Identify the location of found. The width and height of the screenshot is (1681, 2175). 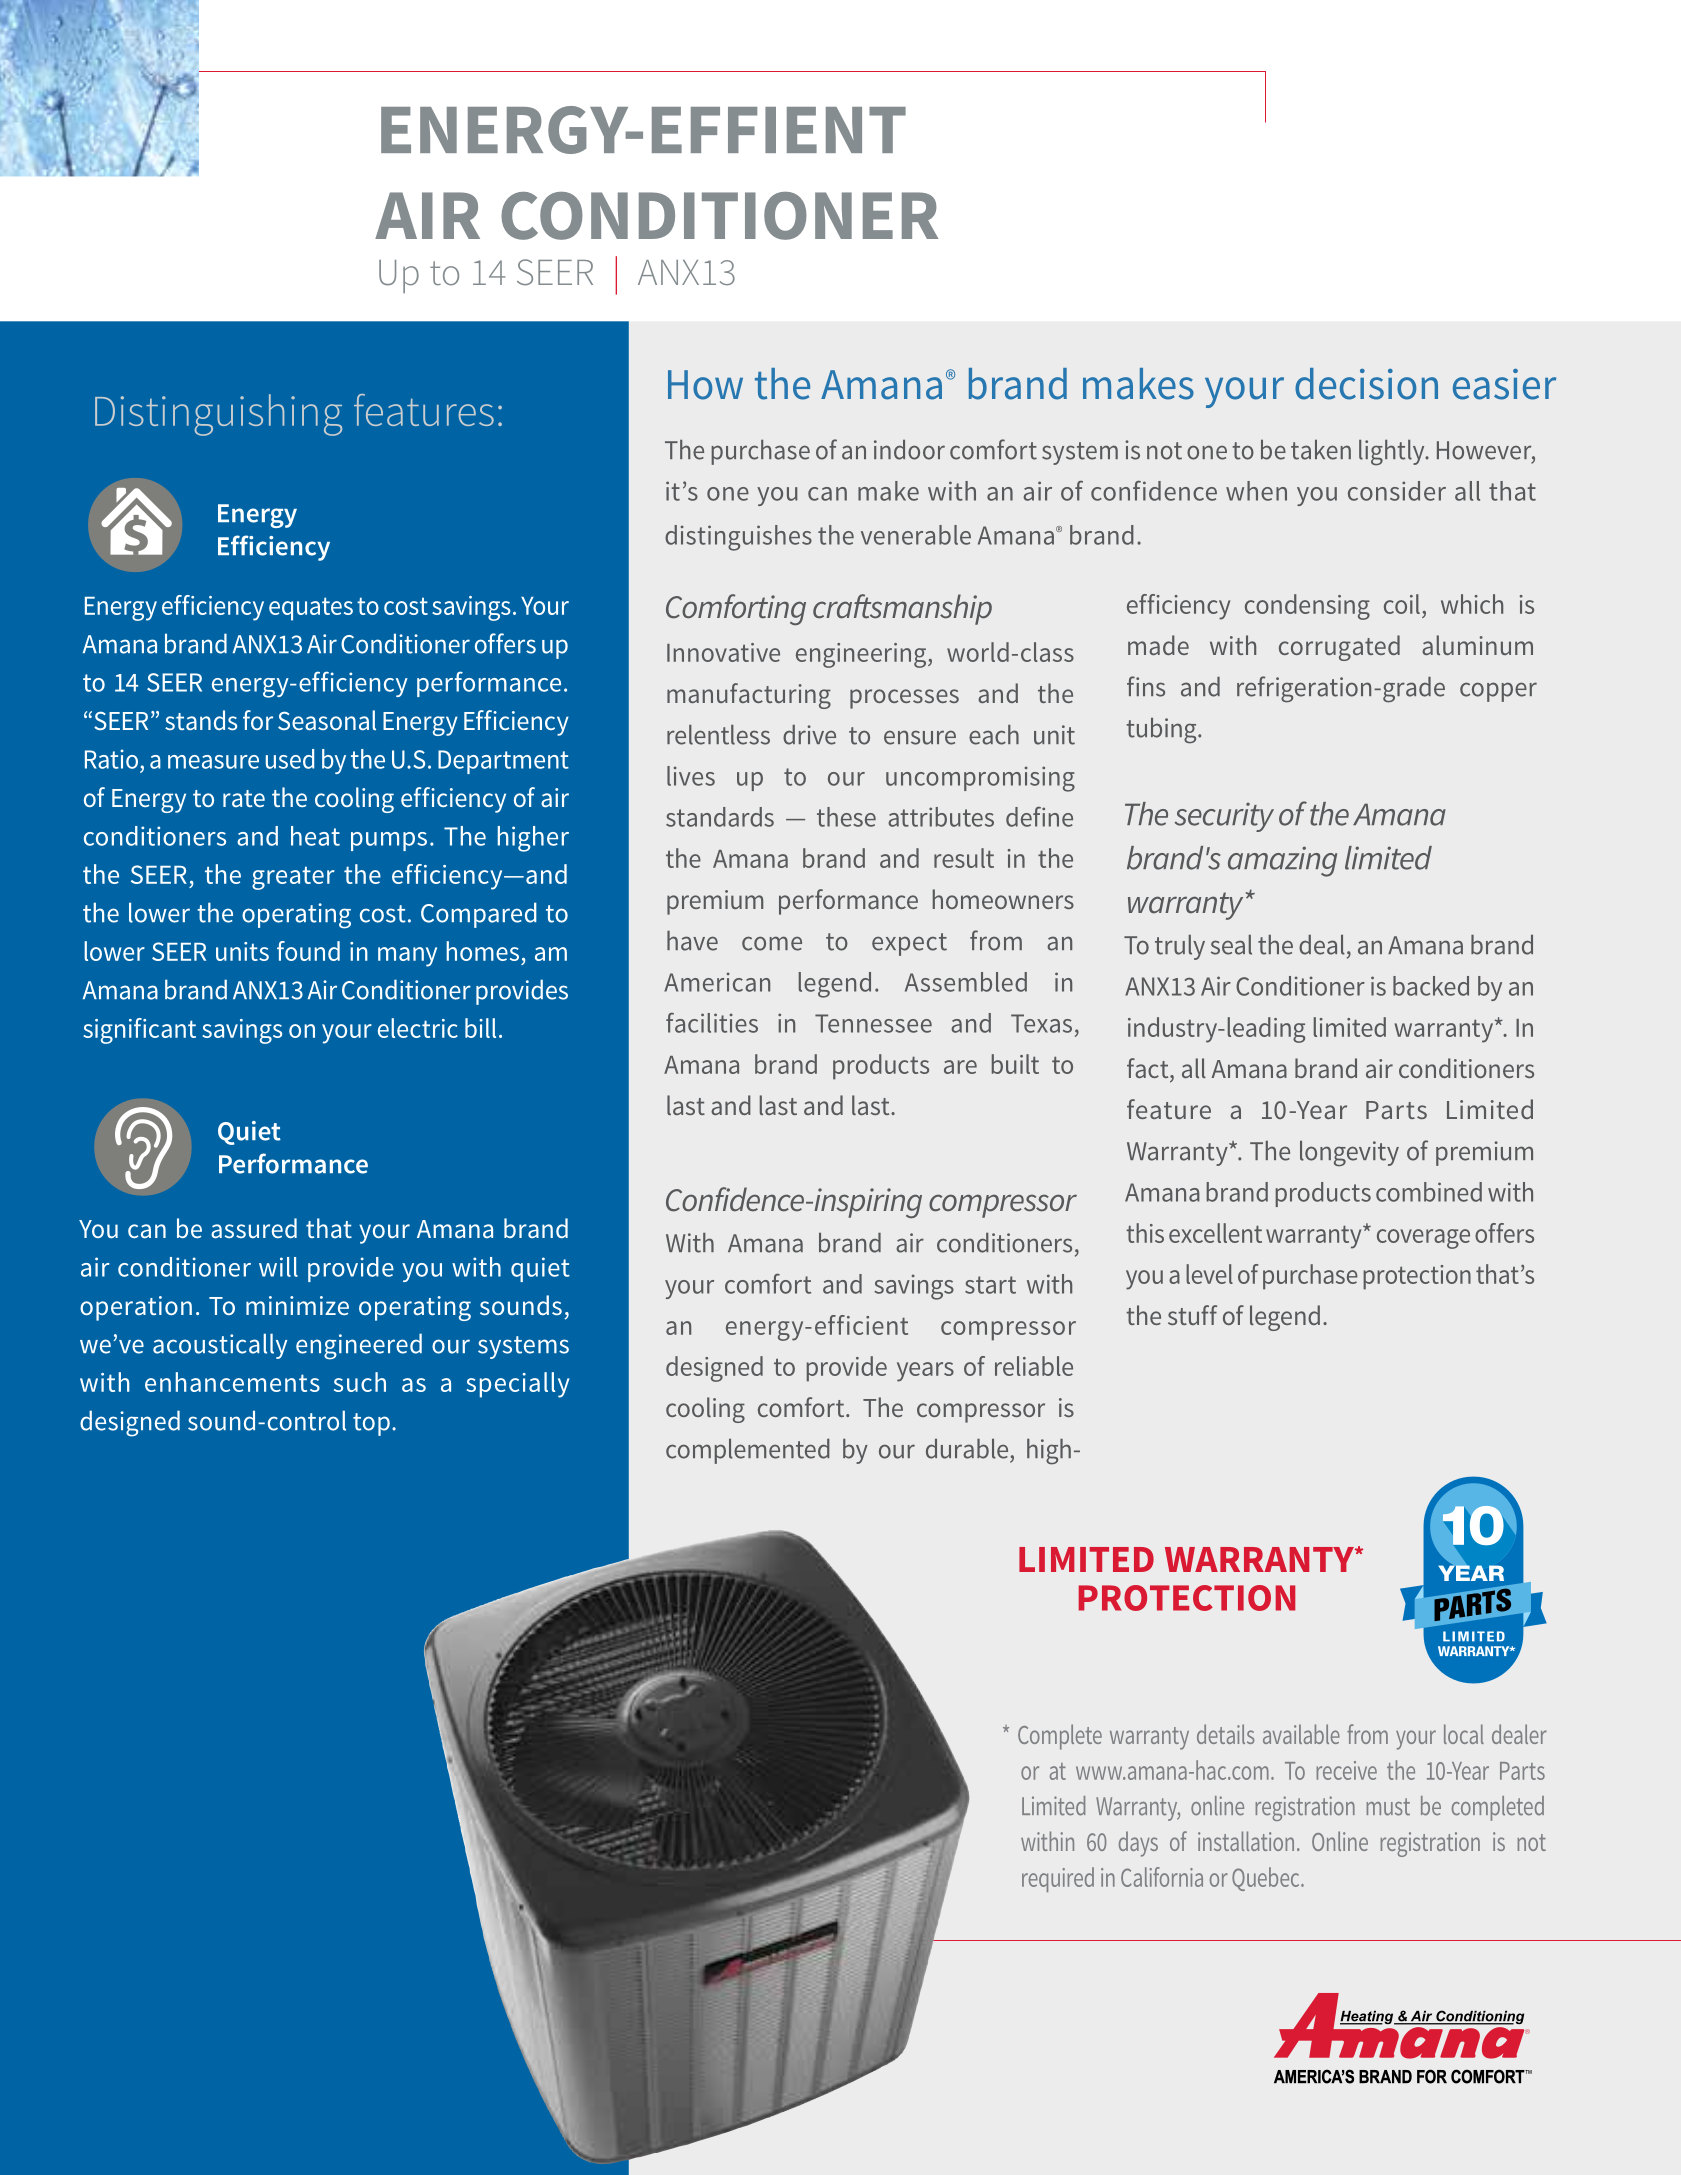
(308, 951).
